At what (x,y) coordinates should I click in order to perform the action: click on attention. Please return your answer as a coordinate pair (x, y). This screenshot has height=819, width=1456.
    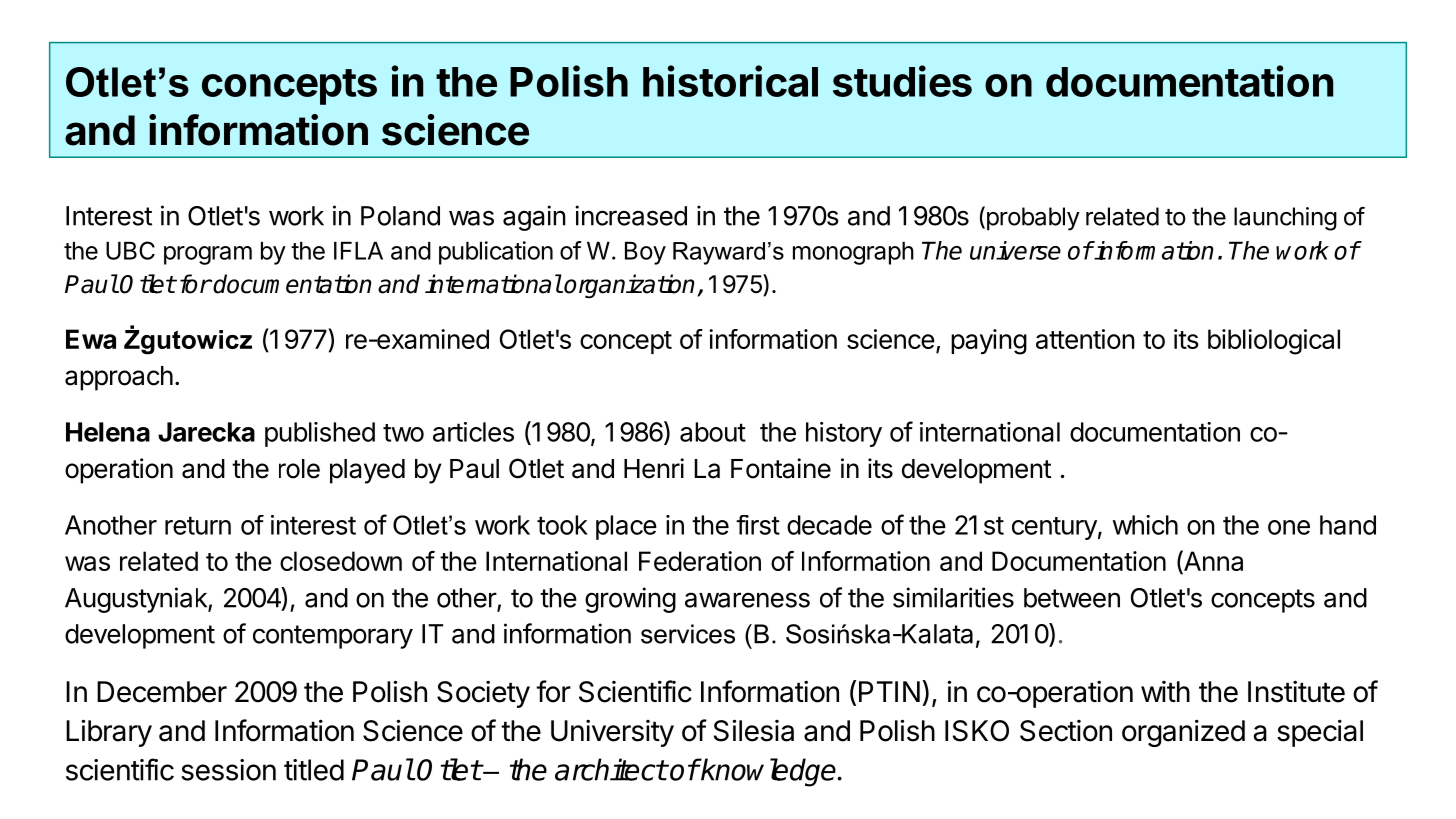
    Looking at the image, I should click on (1085, 339).
